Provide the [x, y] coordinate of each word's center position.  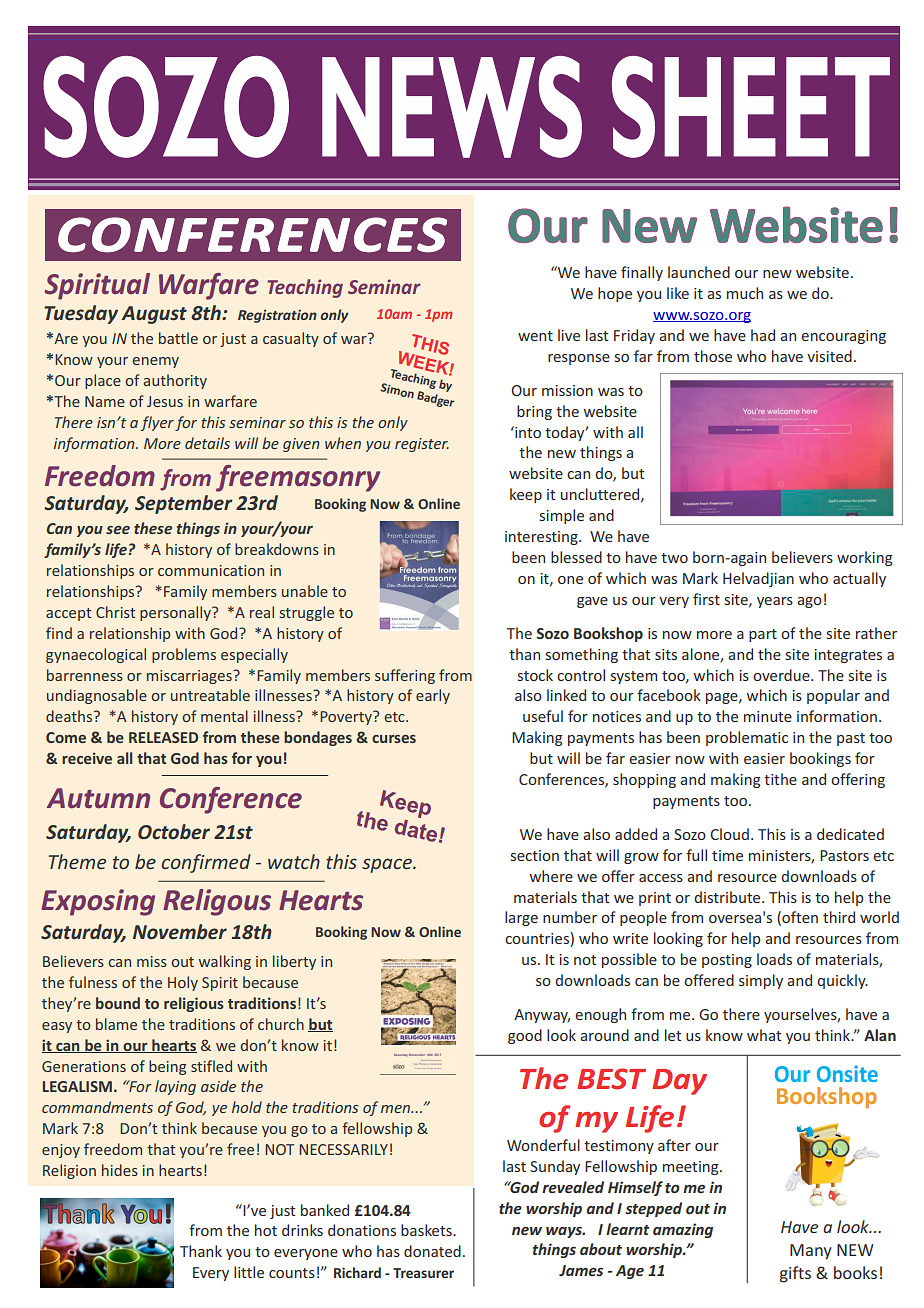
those [713, 356]
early [433, 696]
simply [761, 981]
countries [538, 940]
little [249, 1272]
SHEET [751, 107]
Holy [183, 983]
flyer [157, 423]
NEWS [452, 107]
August [154, 315]
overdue [782, 675]
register [422, 445]
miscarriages [190, 677]
